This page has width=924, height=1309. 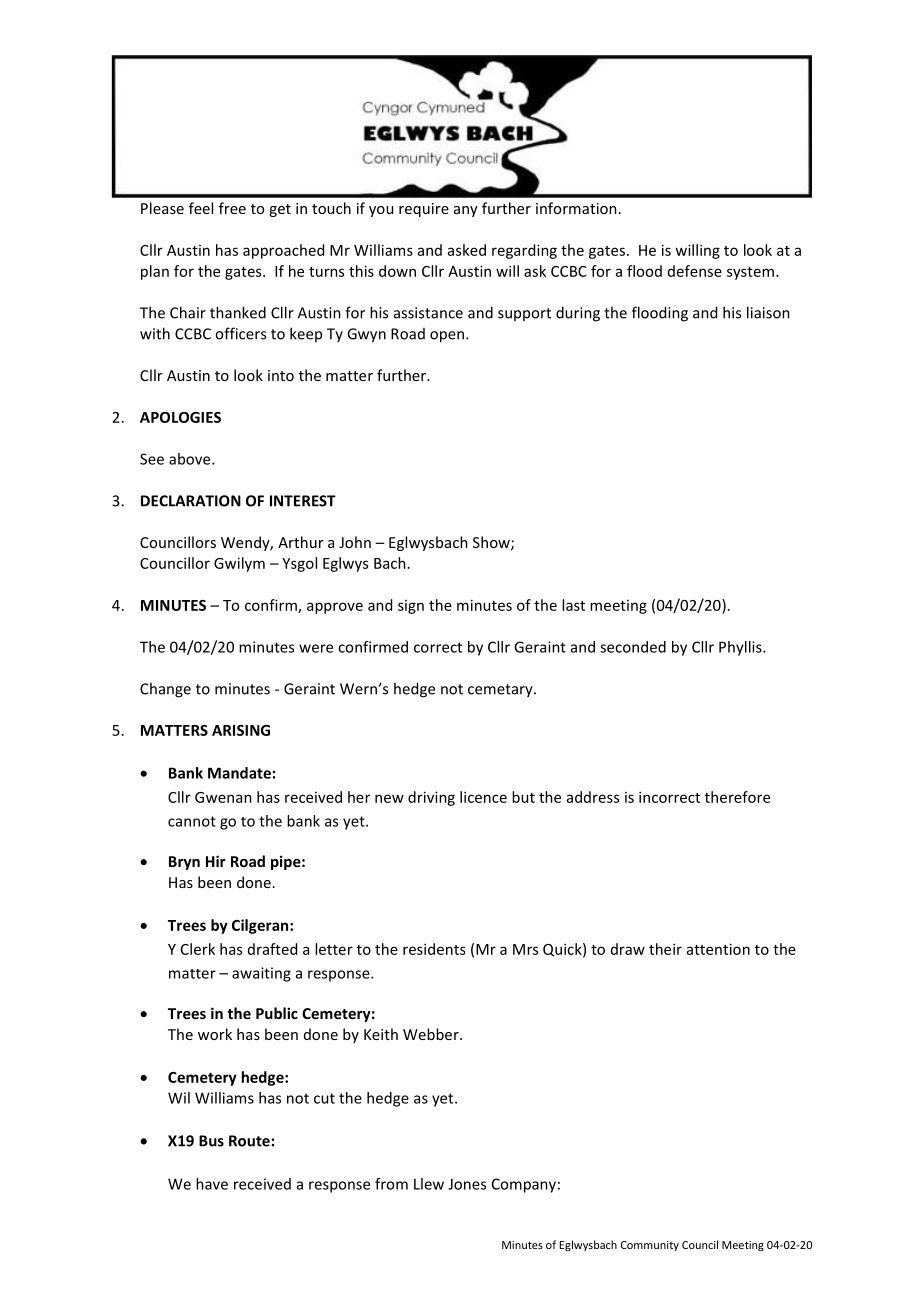 What do you see at coordinates (241, 730) in the page?
I see `ARISING` at bounding box center [241, 730].
